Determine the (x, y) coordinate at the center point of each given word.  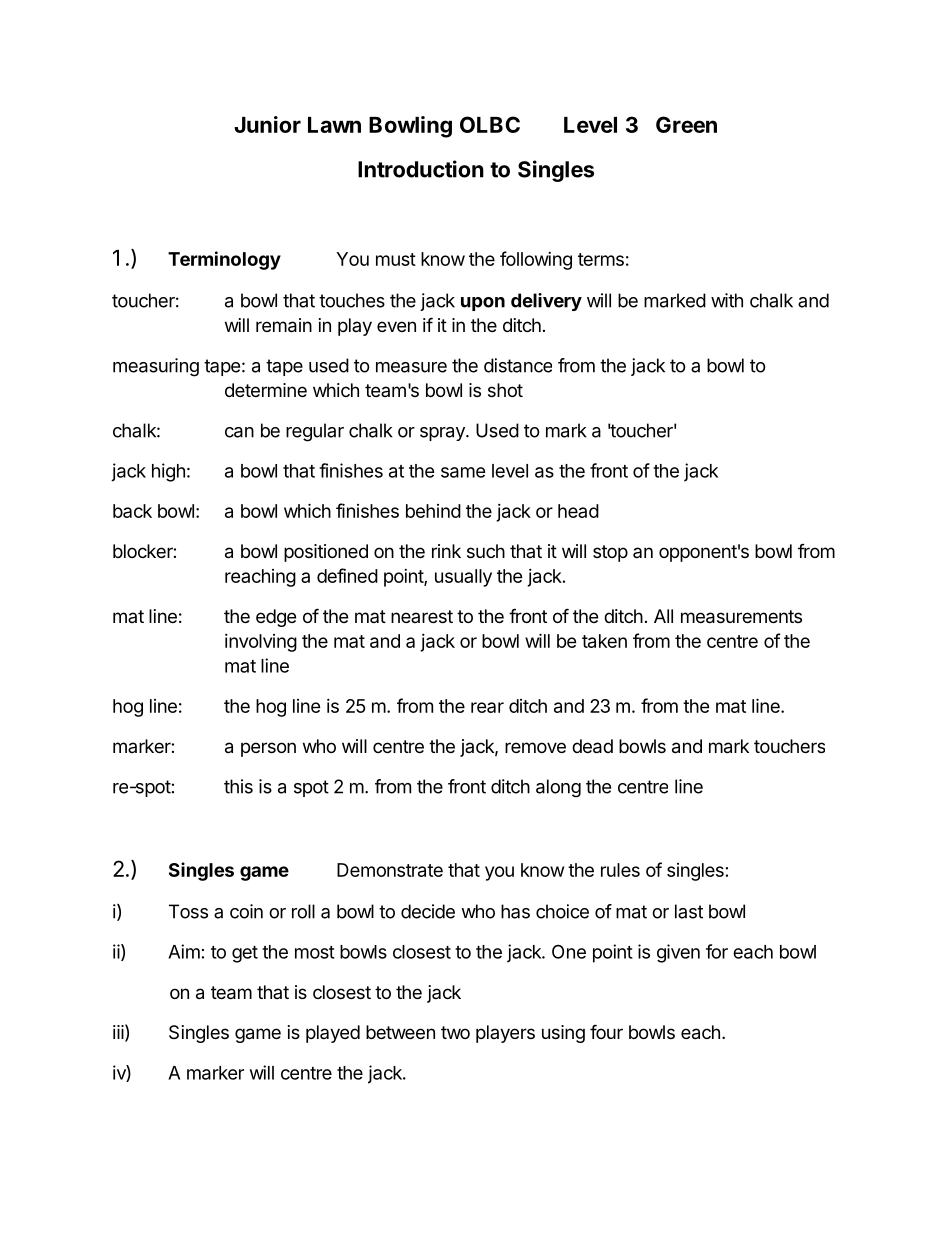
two (455, 1032)
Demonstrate (390, 870)
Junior (267, 124)
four (606, 1031)
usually (463, 578)
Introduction (421, 169)
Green (686, 124)
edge (276, 618)
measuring (156, 367)
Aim (184, 951)
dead (592, 746)
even (396, 326)
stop (610, 553)
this (238, 786)
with (727, 300)
